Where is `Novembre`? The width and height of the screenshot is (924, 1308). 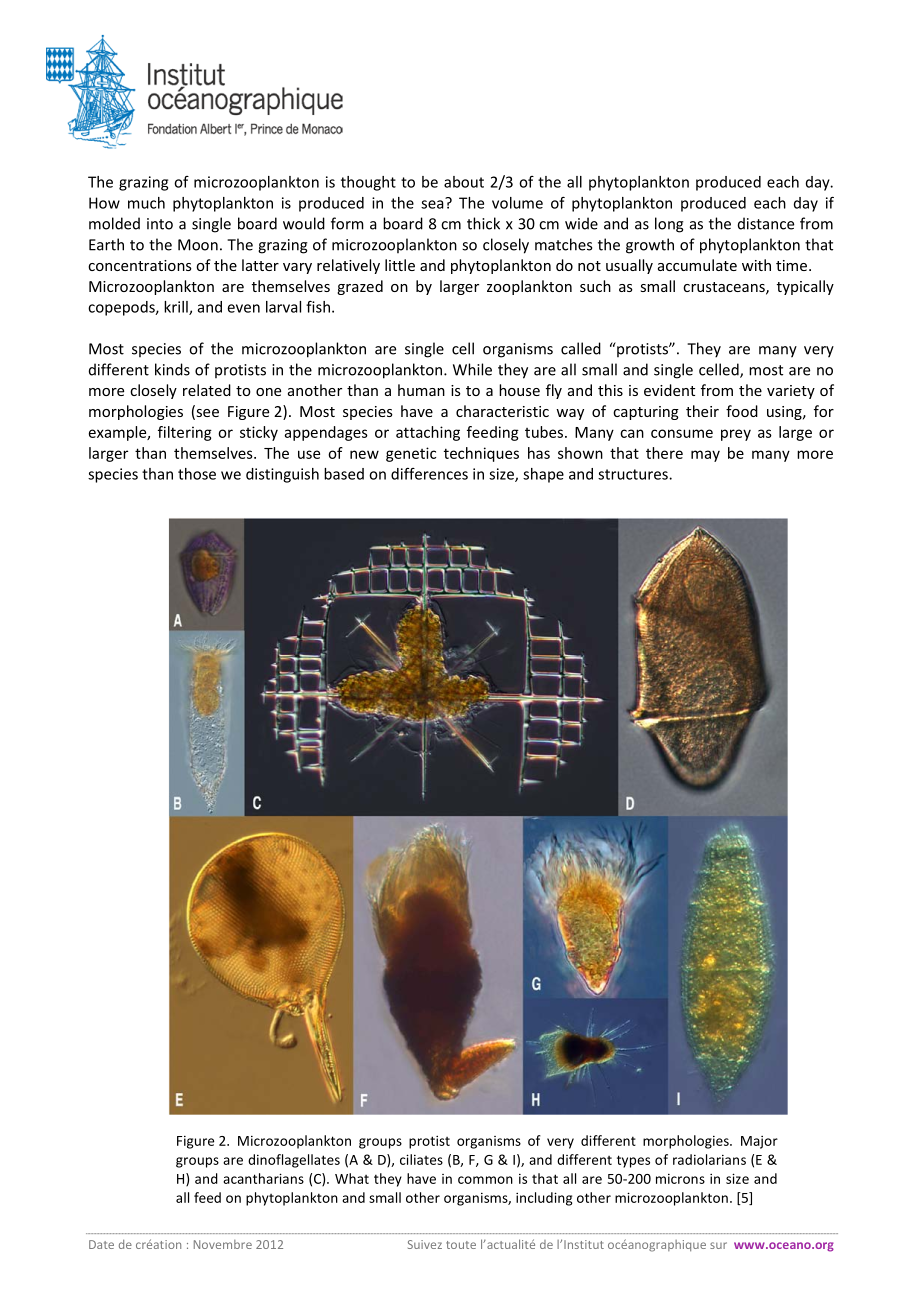 Novembre is located at coordinates (223, 1244).
